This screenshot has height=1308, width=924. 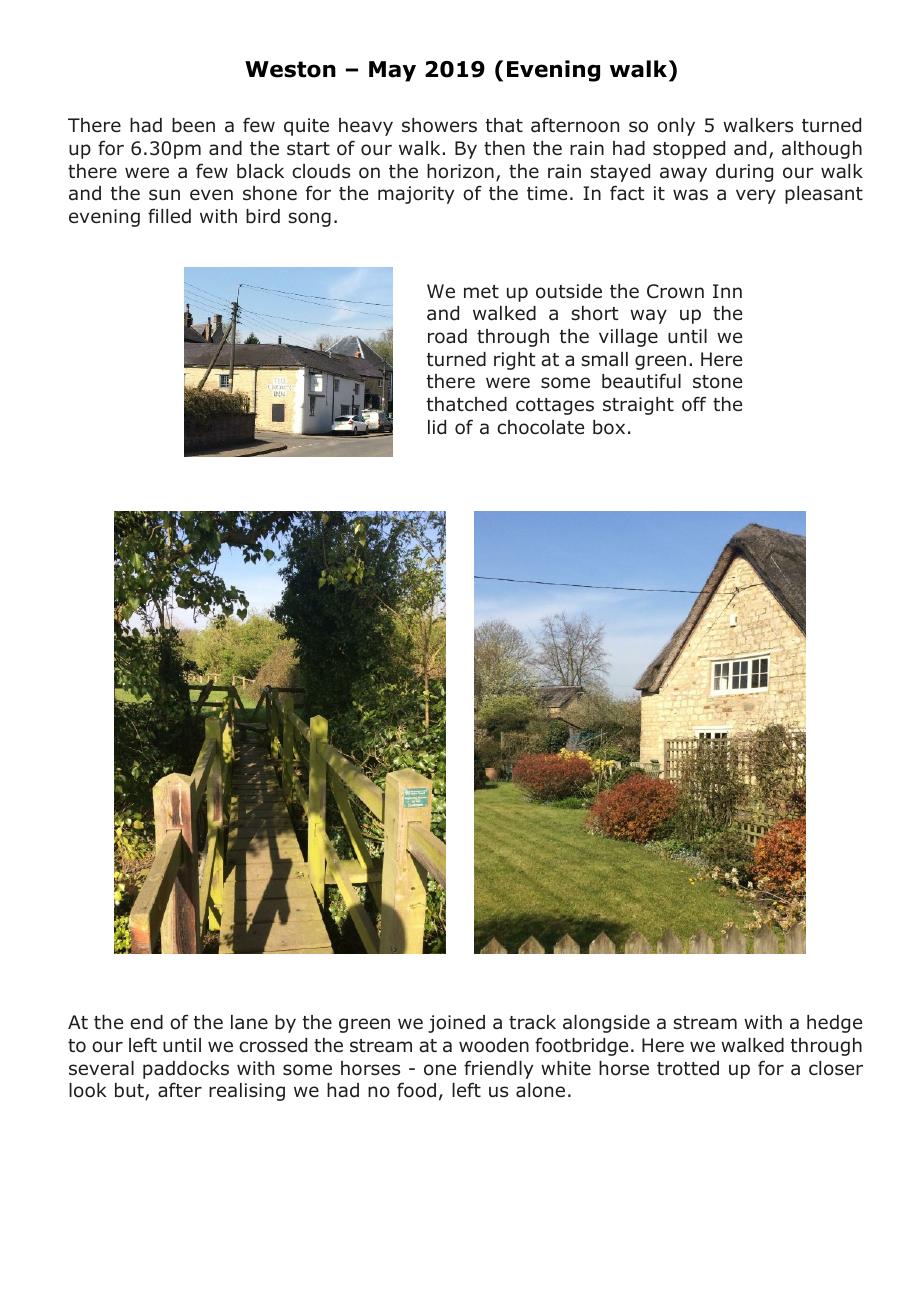 What do you see at coordinates (498, 1069) in the screenshot?
I see `friendly` at bounding box center [498, 1069].
